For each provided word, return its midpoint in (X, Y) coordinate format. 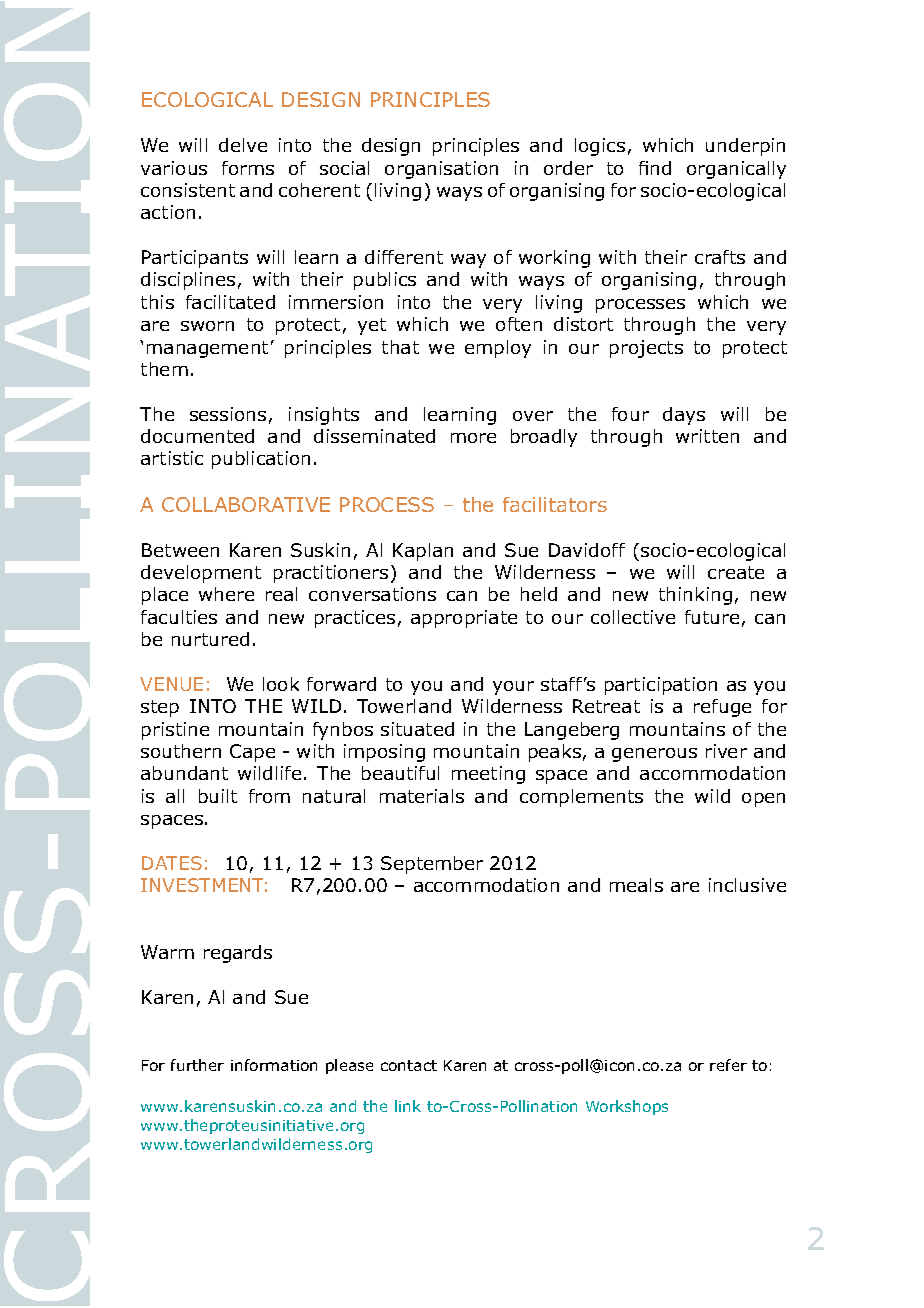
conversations (372, 594)
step (160, 708)
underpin (745, 147)
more (473, 438)
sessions (228, 414)
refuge (722, 708)
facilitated (230, 302)
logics (600, 147)
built (218, 796)
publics (385, 281)
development (201, 574)
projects (646, 349)
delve (243, 145)
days (684, 416)
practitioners (331, 574)
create (736, 572)
